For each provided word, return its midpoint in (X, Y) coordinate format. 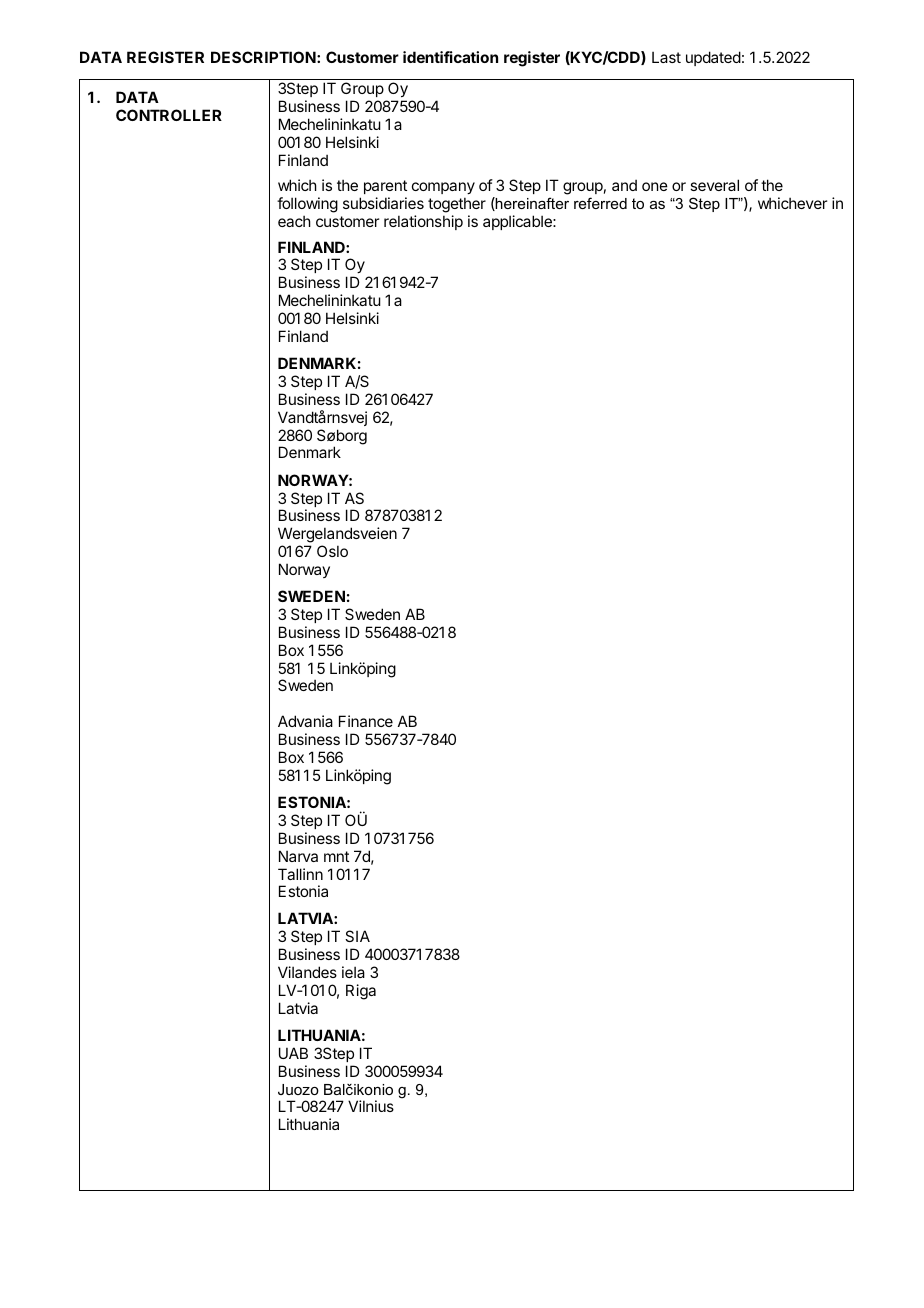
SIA (357, 936)
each (294, 221)
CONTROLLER (169, 115)
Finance (366, 721)
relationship (423, 222)
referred (600, 203)
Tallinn (300, 874)
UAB (293, 1053)
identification (450, 57)
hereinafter (531, 204)
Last (666, 57)
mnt (336, 856)
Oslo (332, 551)
